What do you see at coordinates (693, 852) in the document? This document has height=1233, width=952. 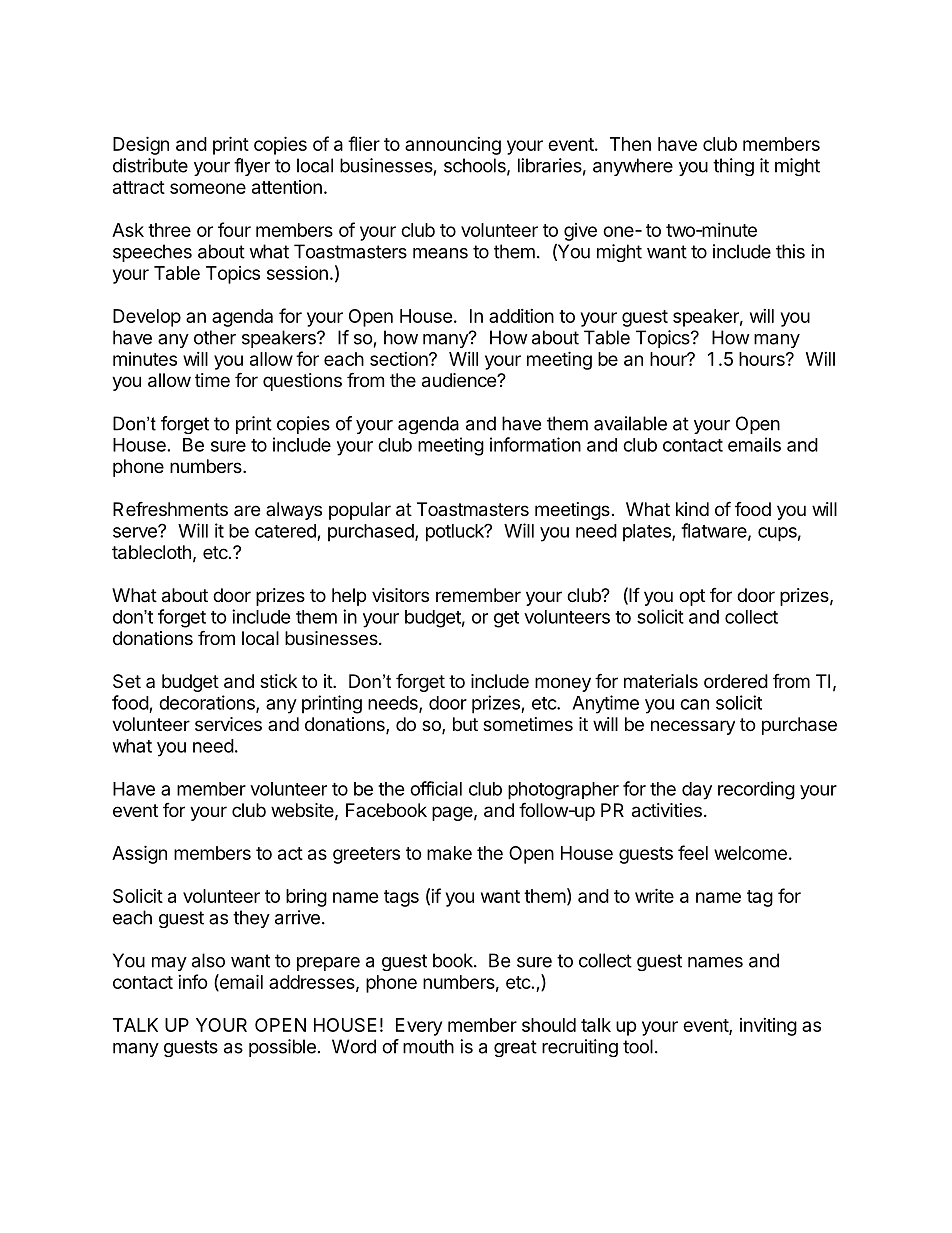 I see `feel` at bounding box center [693, 852].
